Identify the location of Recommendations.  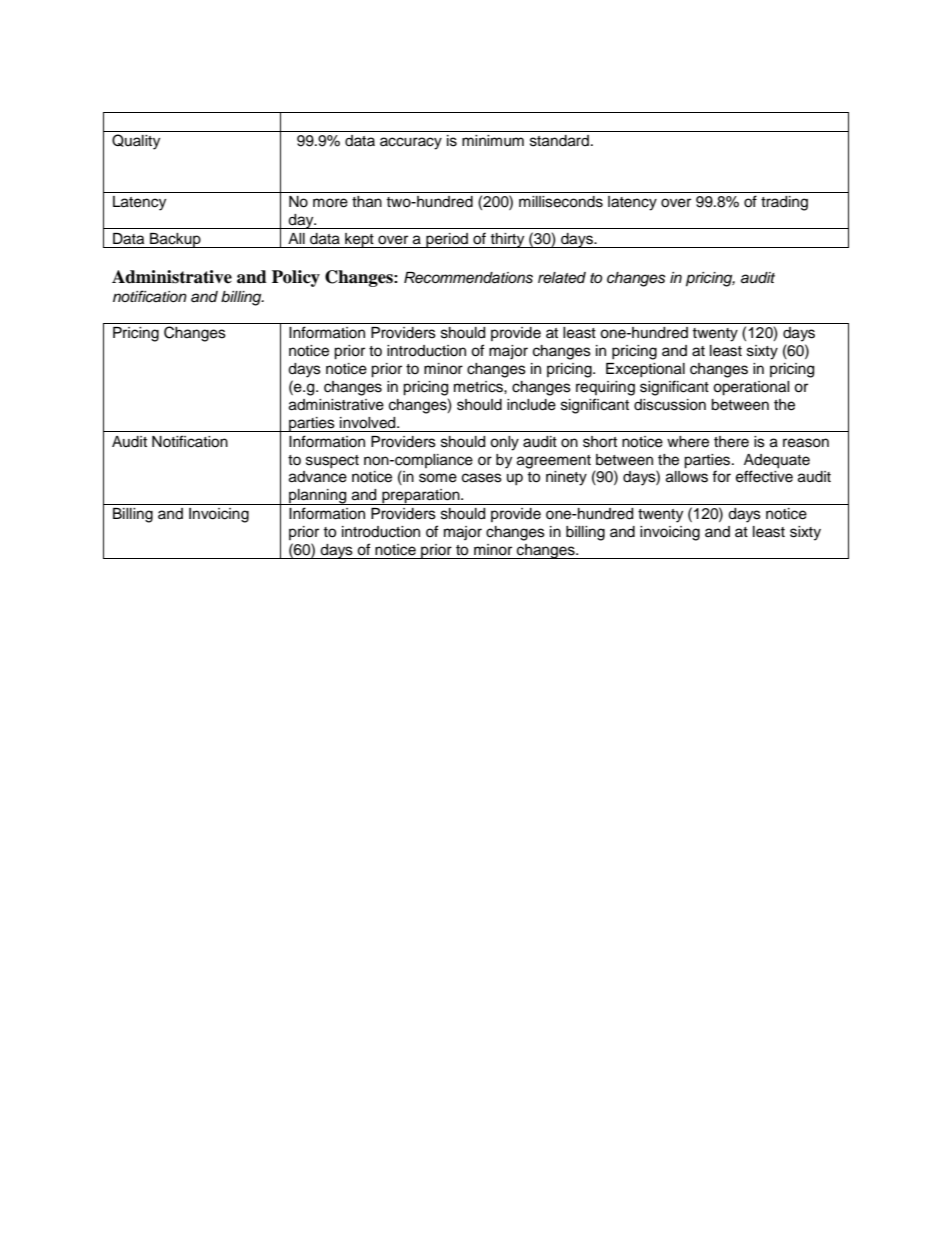
(468, 278).
